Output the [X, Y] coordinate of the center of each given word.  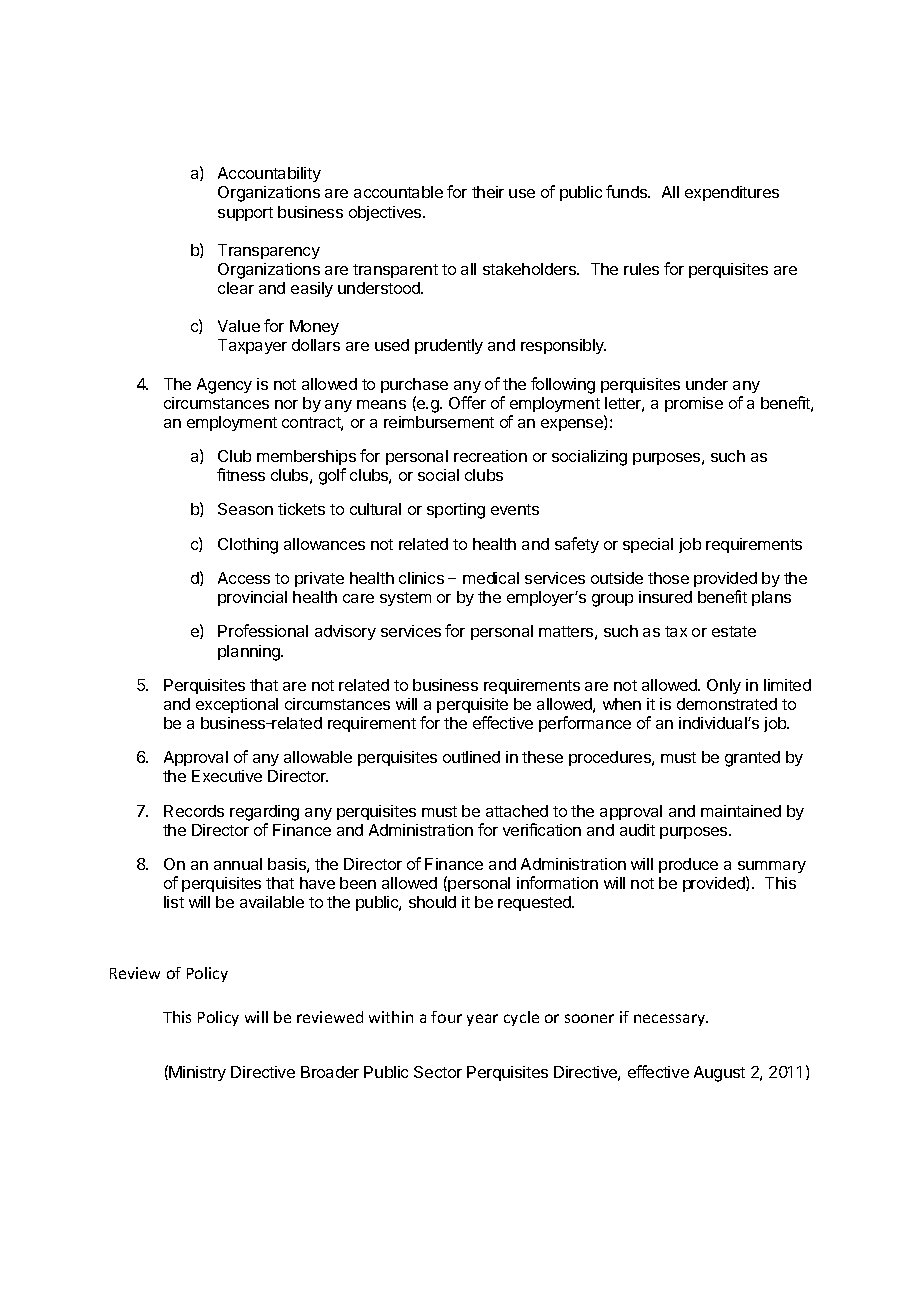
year [482, 1020]
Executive [227, 776]
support [245, 214]
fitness [241, 474]
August [719, 1074]
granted [752, 759]
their [488, 192]
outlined [471, 757]
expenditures [732, 193]
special [648, 545]
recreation [490, 456]
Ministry [197, 1073]
